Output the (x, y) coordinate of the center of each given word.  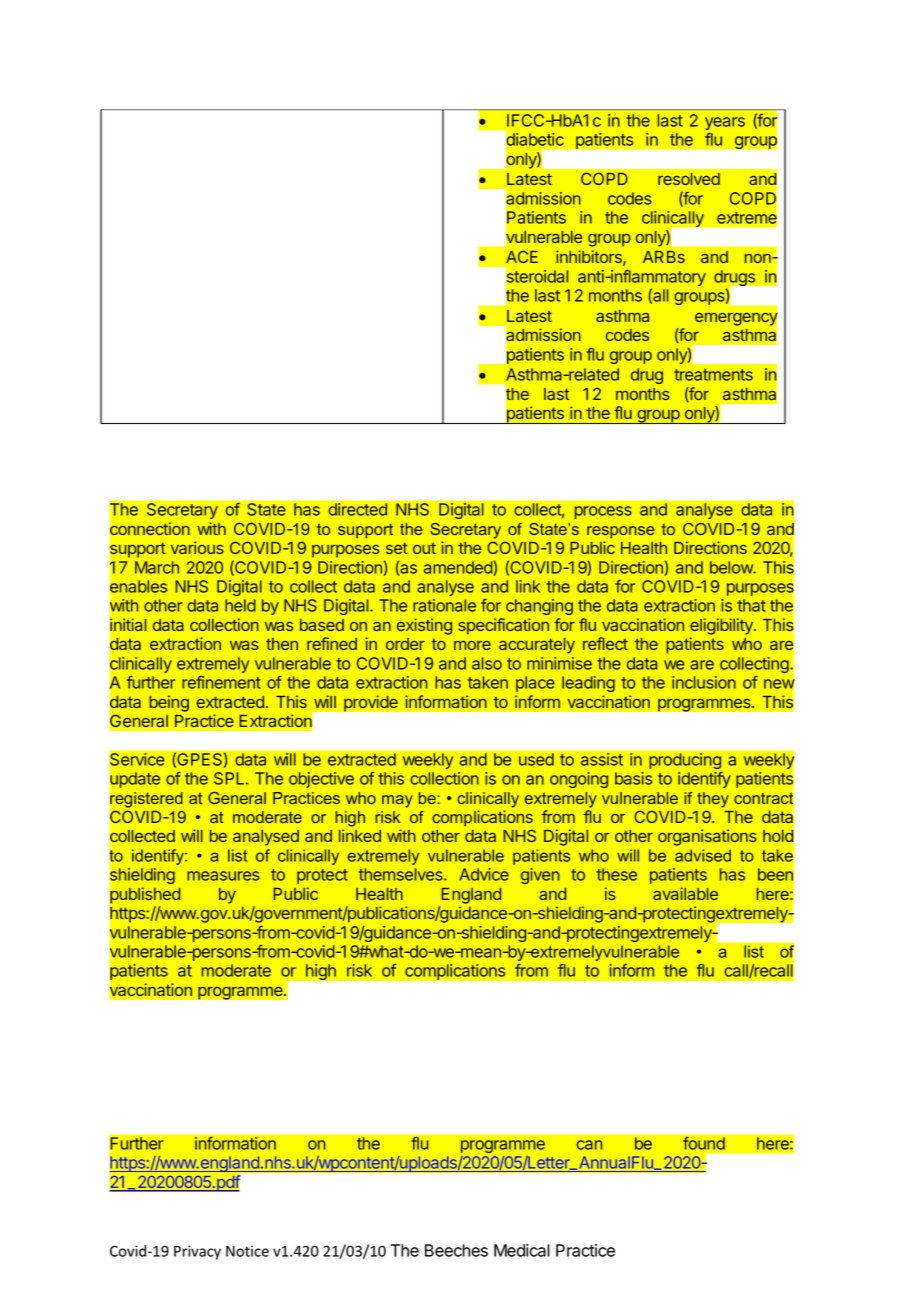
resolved (689, 179)
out (424, 548)
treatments (713, 375)
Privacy (197, 1252)
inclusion (704, 682)
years (725, 125)
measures (223, 876)
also (487, 663)
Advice (484, 874)
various (197, 547)
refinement (221, 682)
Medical (522, 1250)
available (685, 893)
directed (357, 509)
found (704, 1143)
